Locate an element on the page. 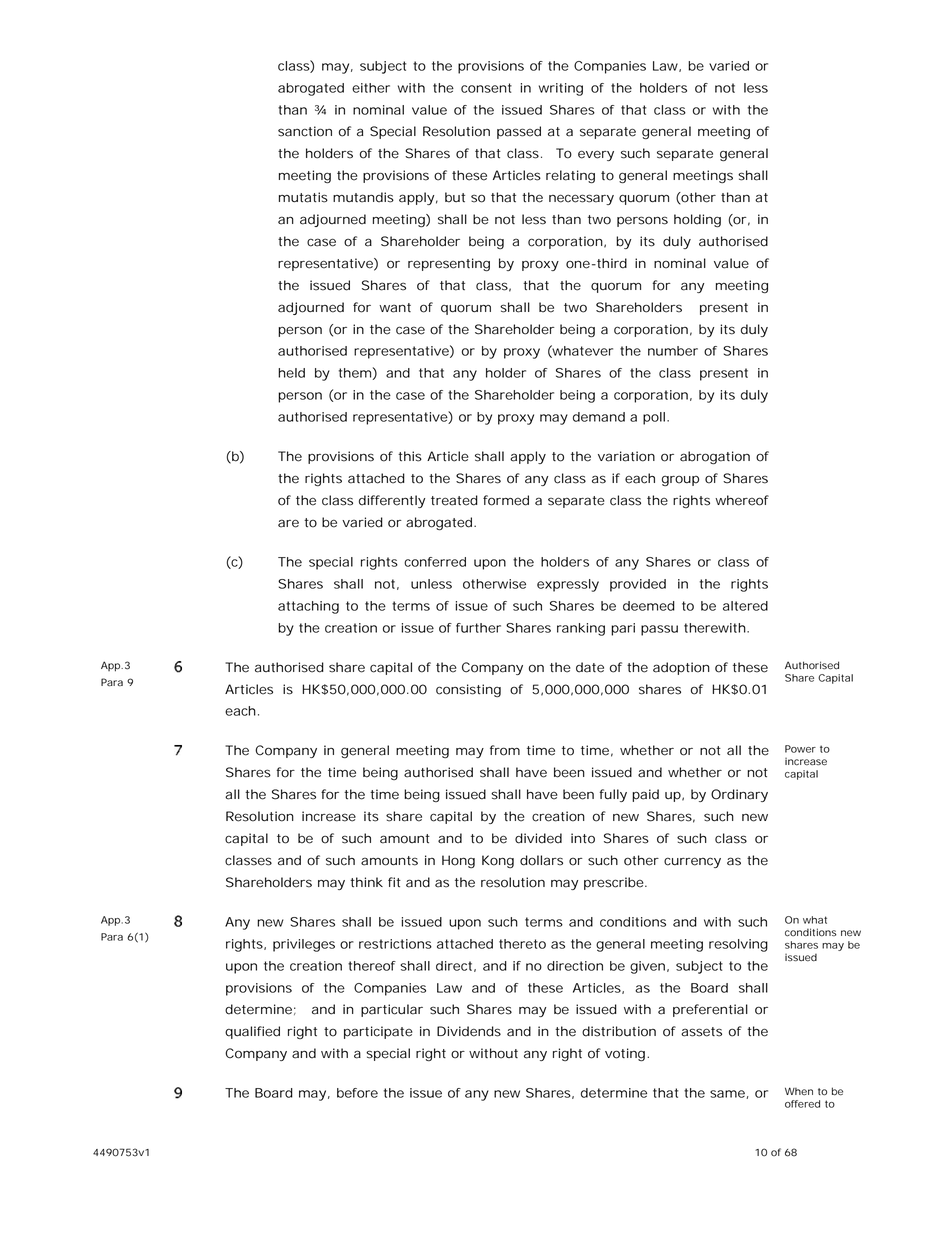  Dividends is located at coordinates (469, 1031).
